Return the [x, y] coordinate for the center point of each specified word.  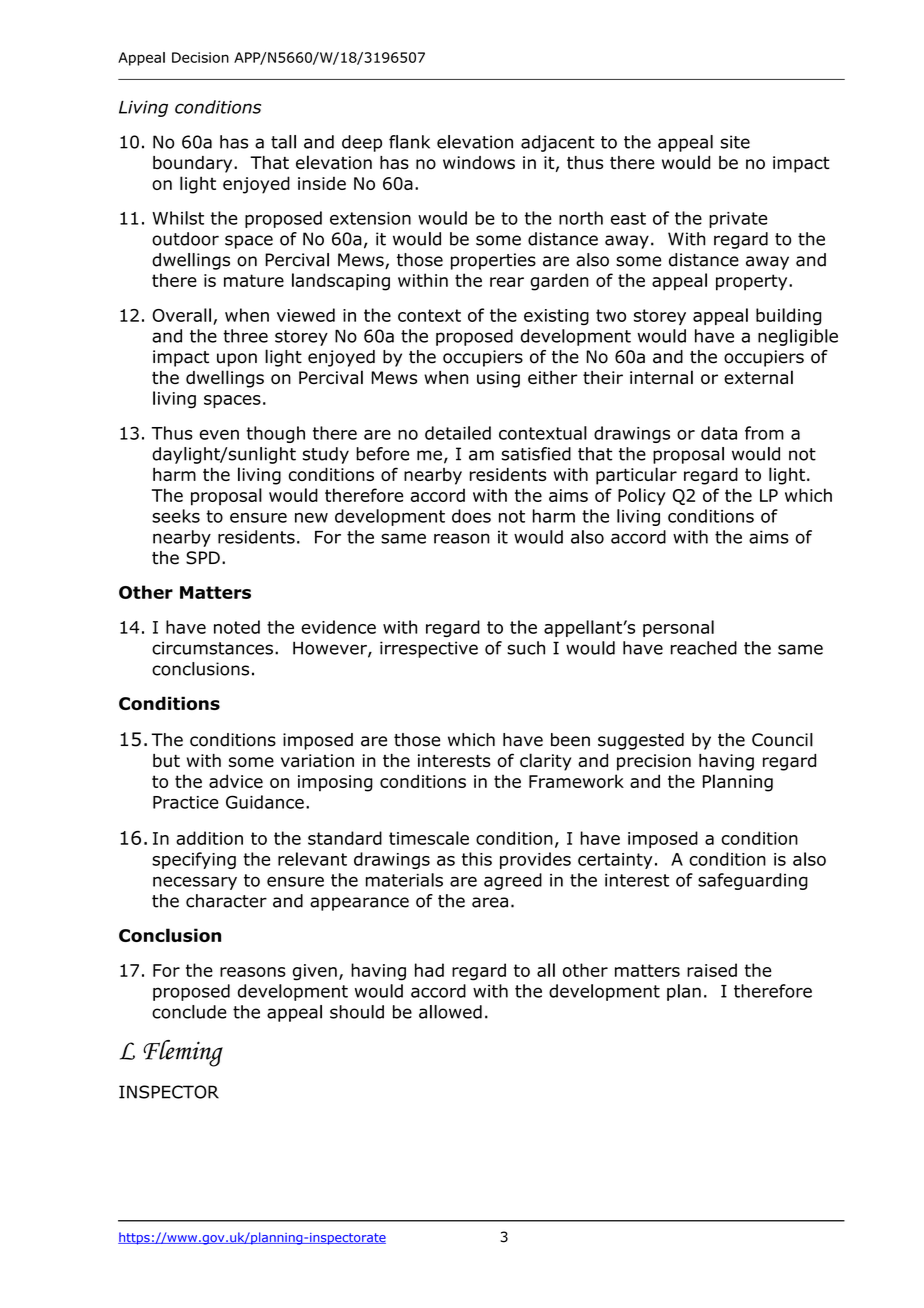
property [753, 282]
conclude [189, 1012]
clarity [545, 762]
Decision [200, 57]
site [735, 142]
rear [507, 282]
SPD [203, 558]
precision [654, 762]
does [471, 516]
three [245, 336]
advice [236, 781]
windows [479, 163]
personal [678, 628]
